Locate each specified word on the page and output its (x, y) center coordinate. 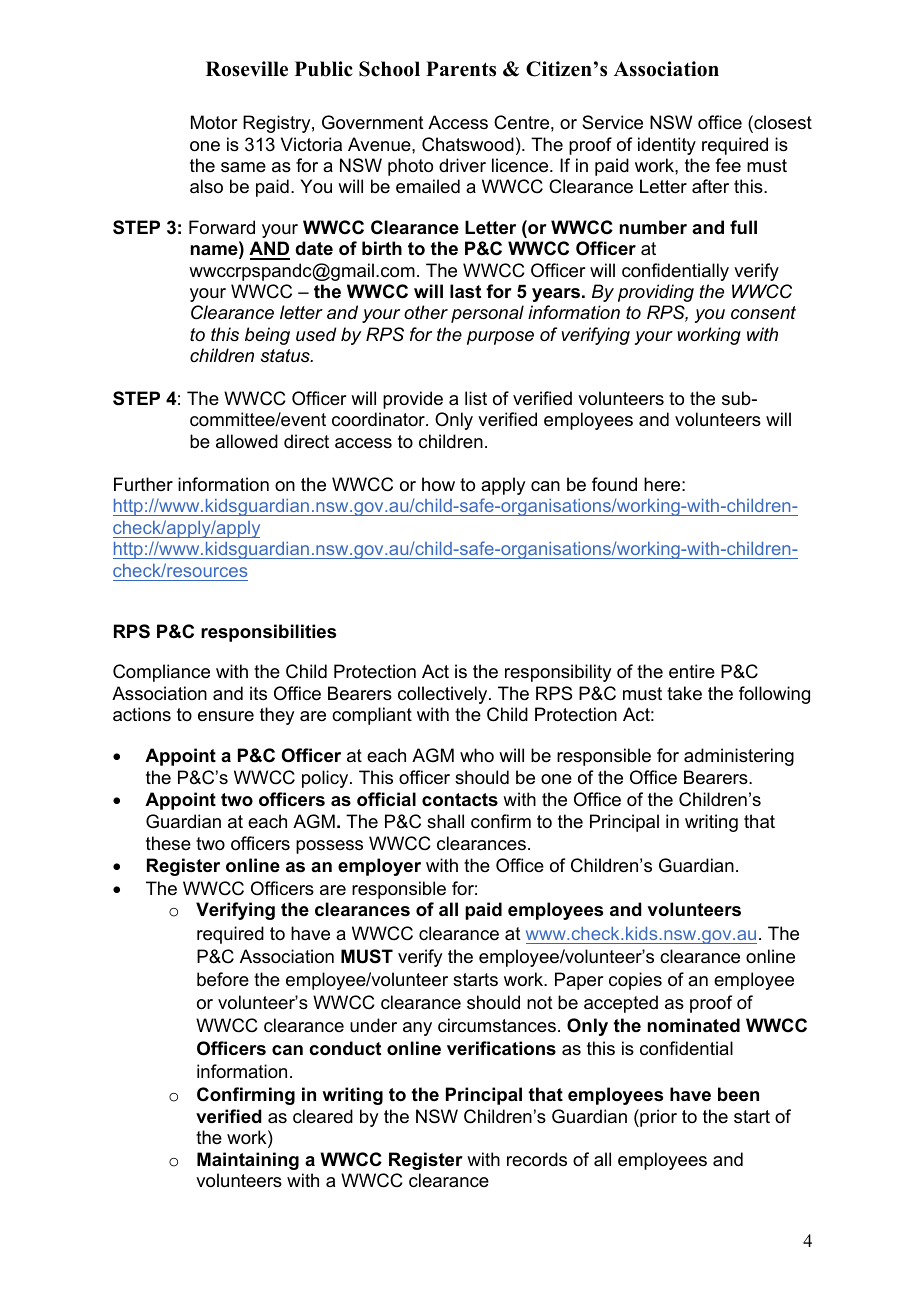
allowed (247, 441)
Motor (214, 122)
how (438, 484)
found (614, 484)
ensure (226, 716)
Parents (461, 69)
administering (739, 757)
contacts (460, 800)
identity (667, 146)
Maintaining (248, 1161)
